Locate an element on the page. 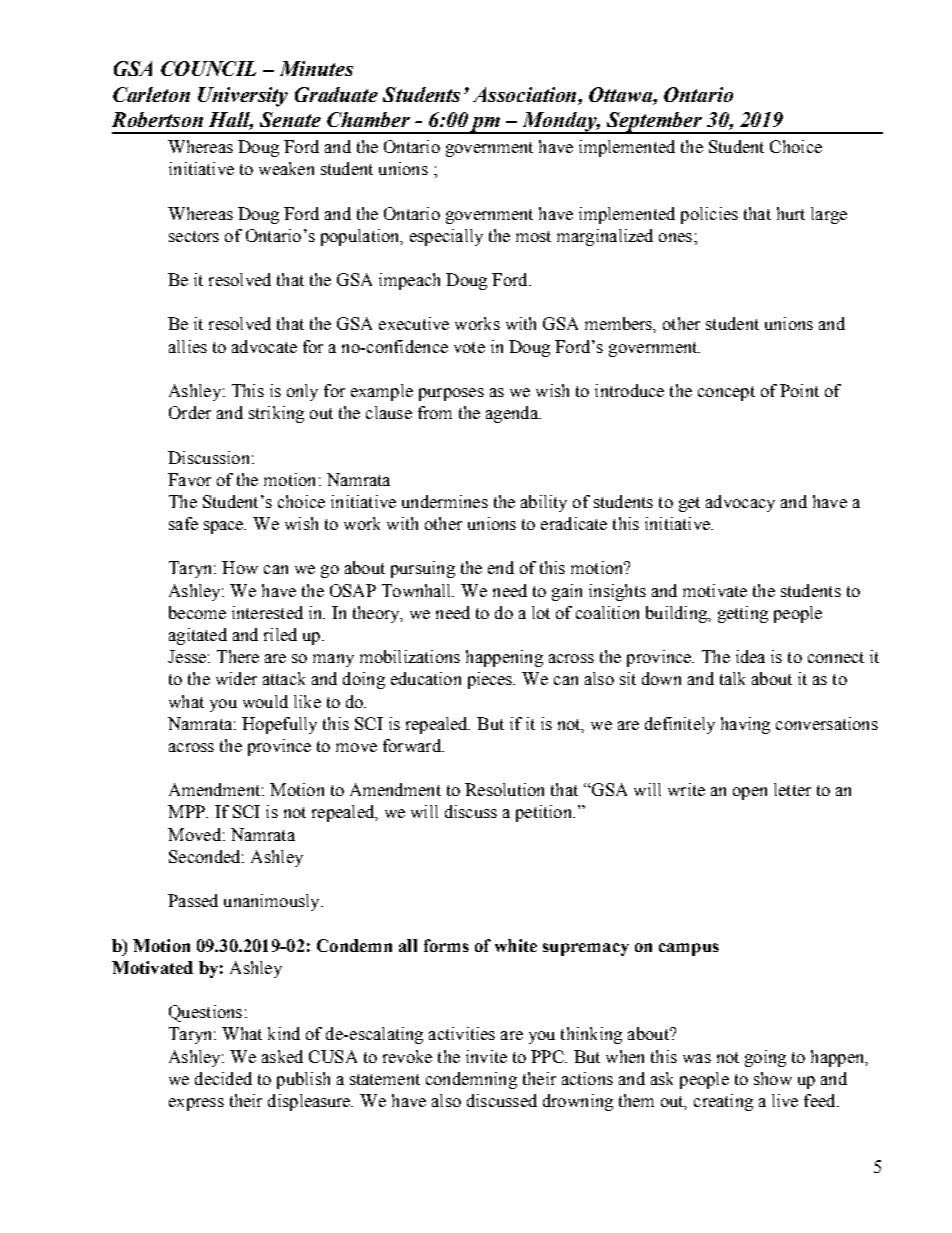  September is located at coordinates (654, 123).
